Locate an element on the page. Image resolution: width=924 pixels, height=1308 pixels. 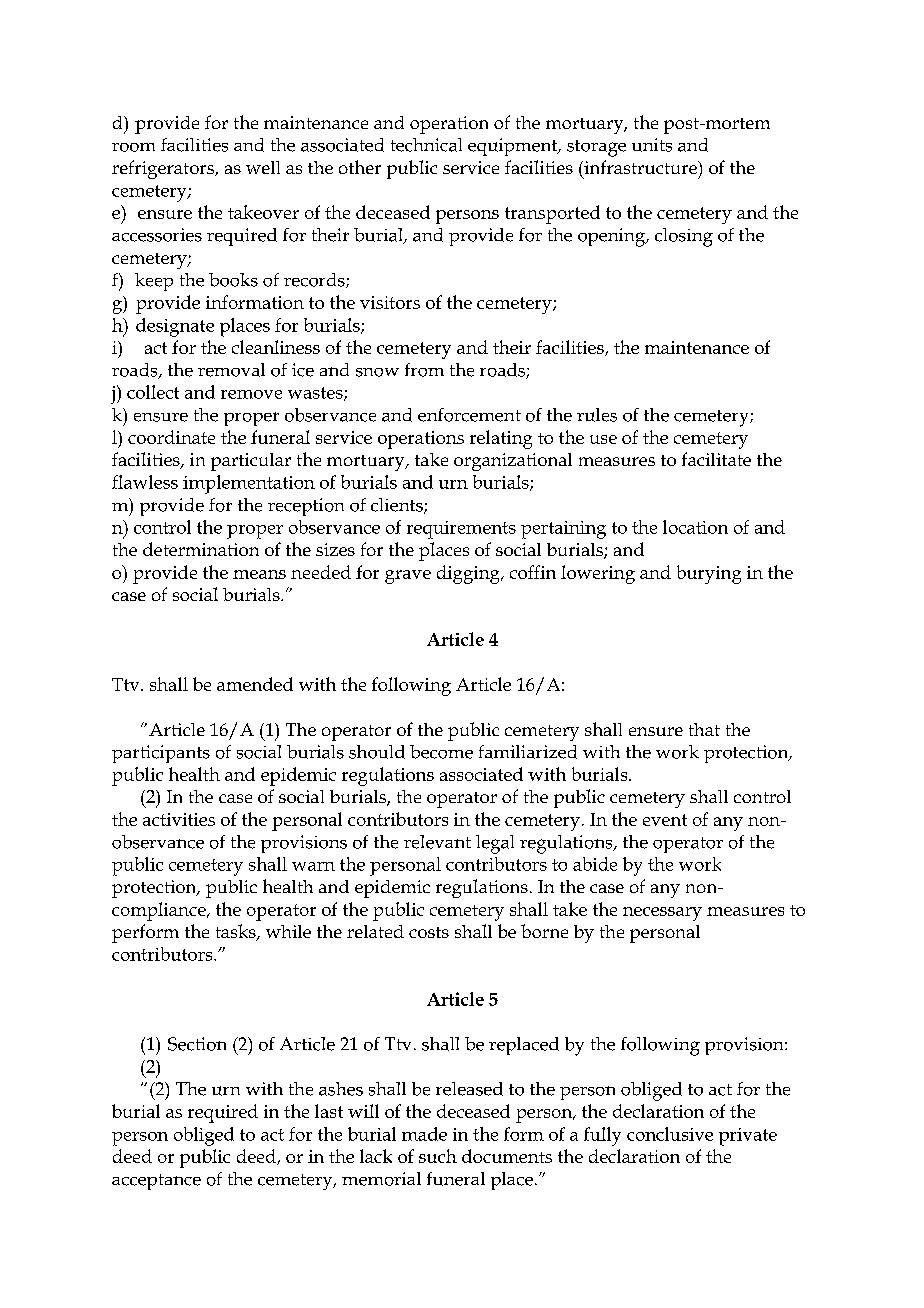
technical is located at coordinates (426, 145).
